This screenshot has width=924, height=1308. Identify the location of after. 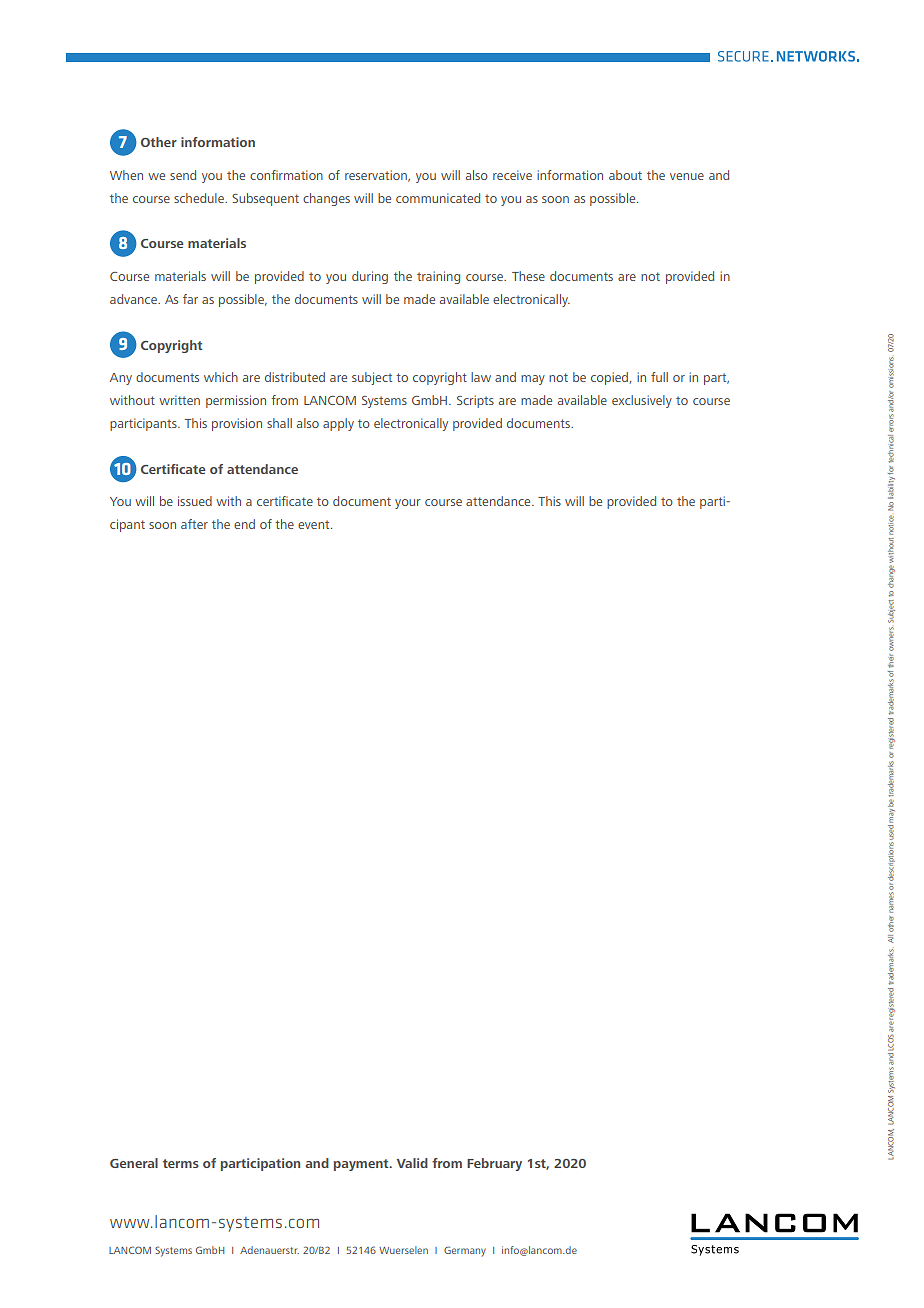
(194, 524).
